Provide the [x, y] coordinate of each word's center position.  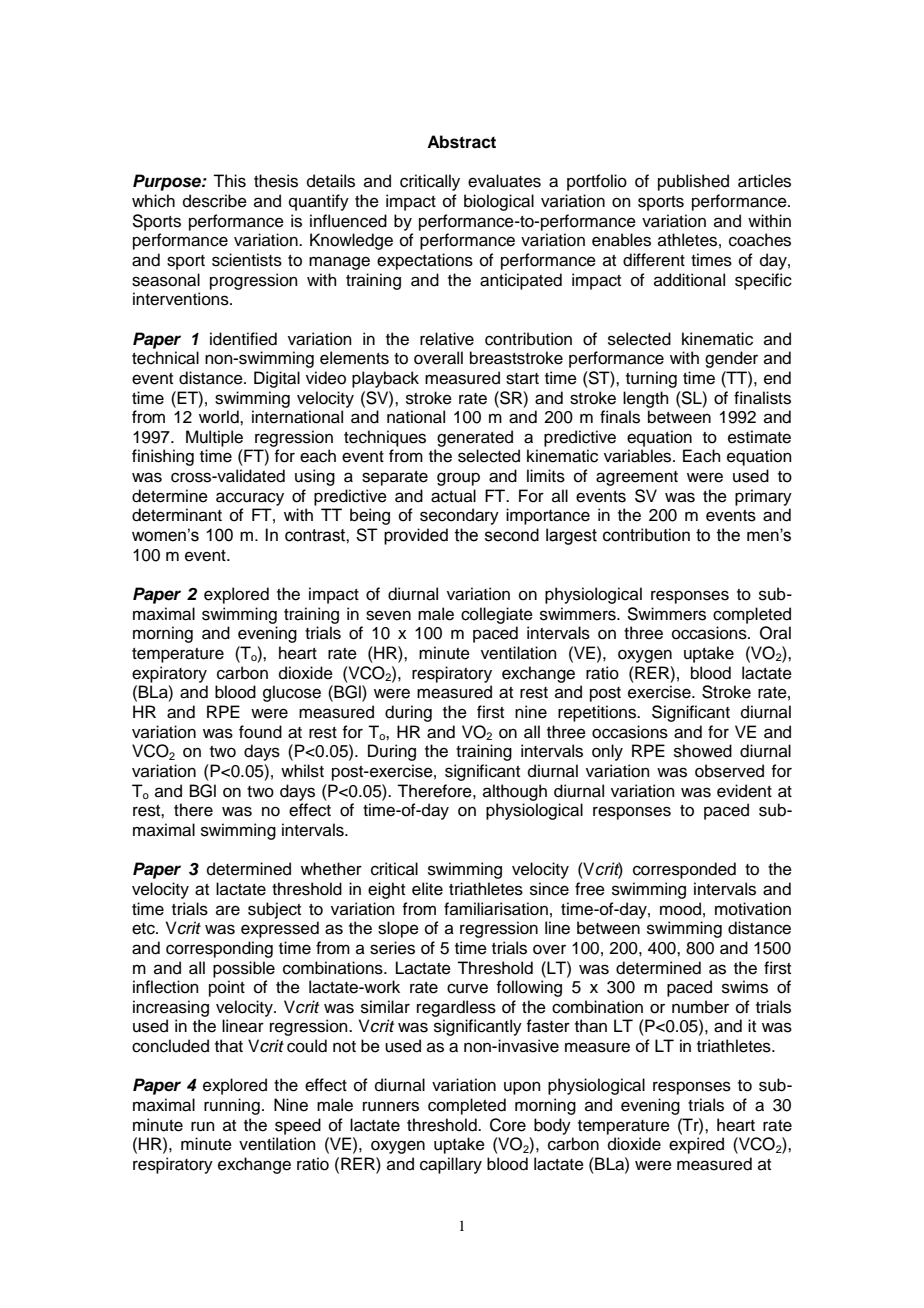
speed [298, 1126]
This [229, 181]
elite [427, 889]
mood [680, 909]
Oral [775, 633]
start [522, 379]
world [220, 417]
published [693, 182]
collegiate [497, 615]
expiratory [169, 674]
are [228, 910]
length [646, 399]
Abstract [461, 142]
